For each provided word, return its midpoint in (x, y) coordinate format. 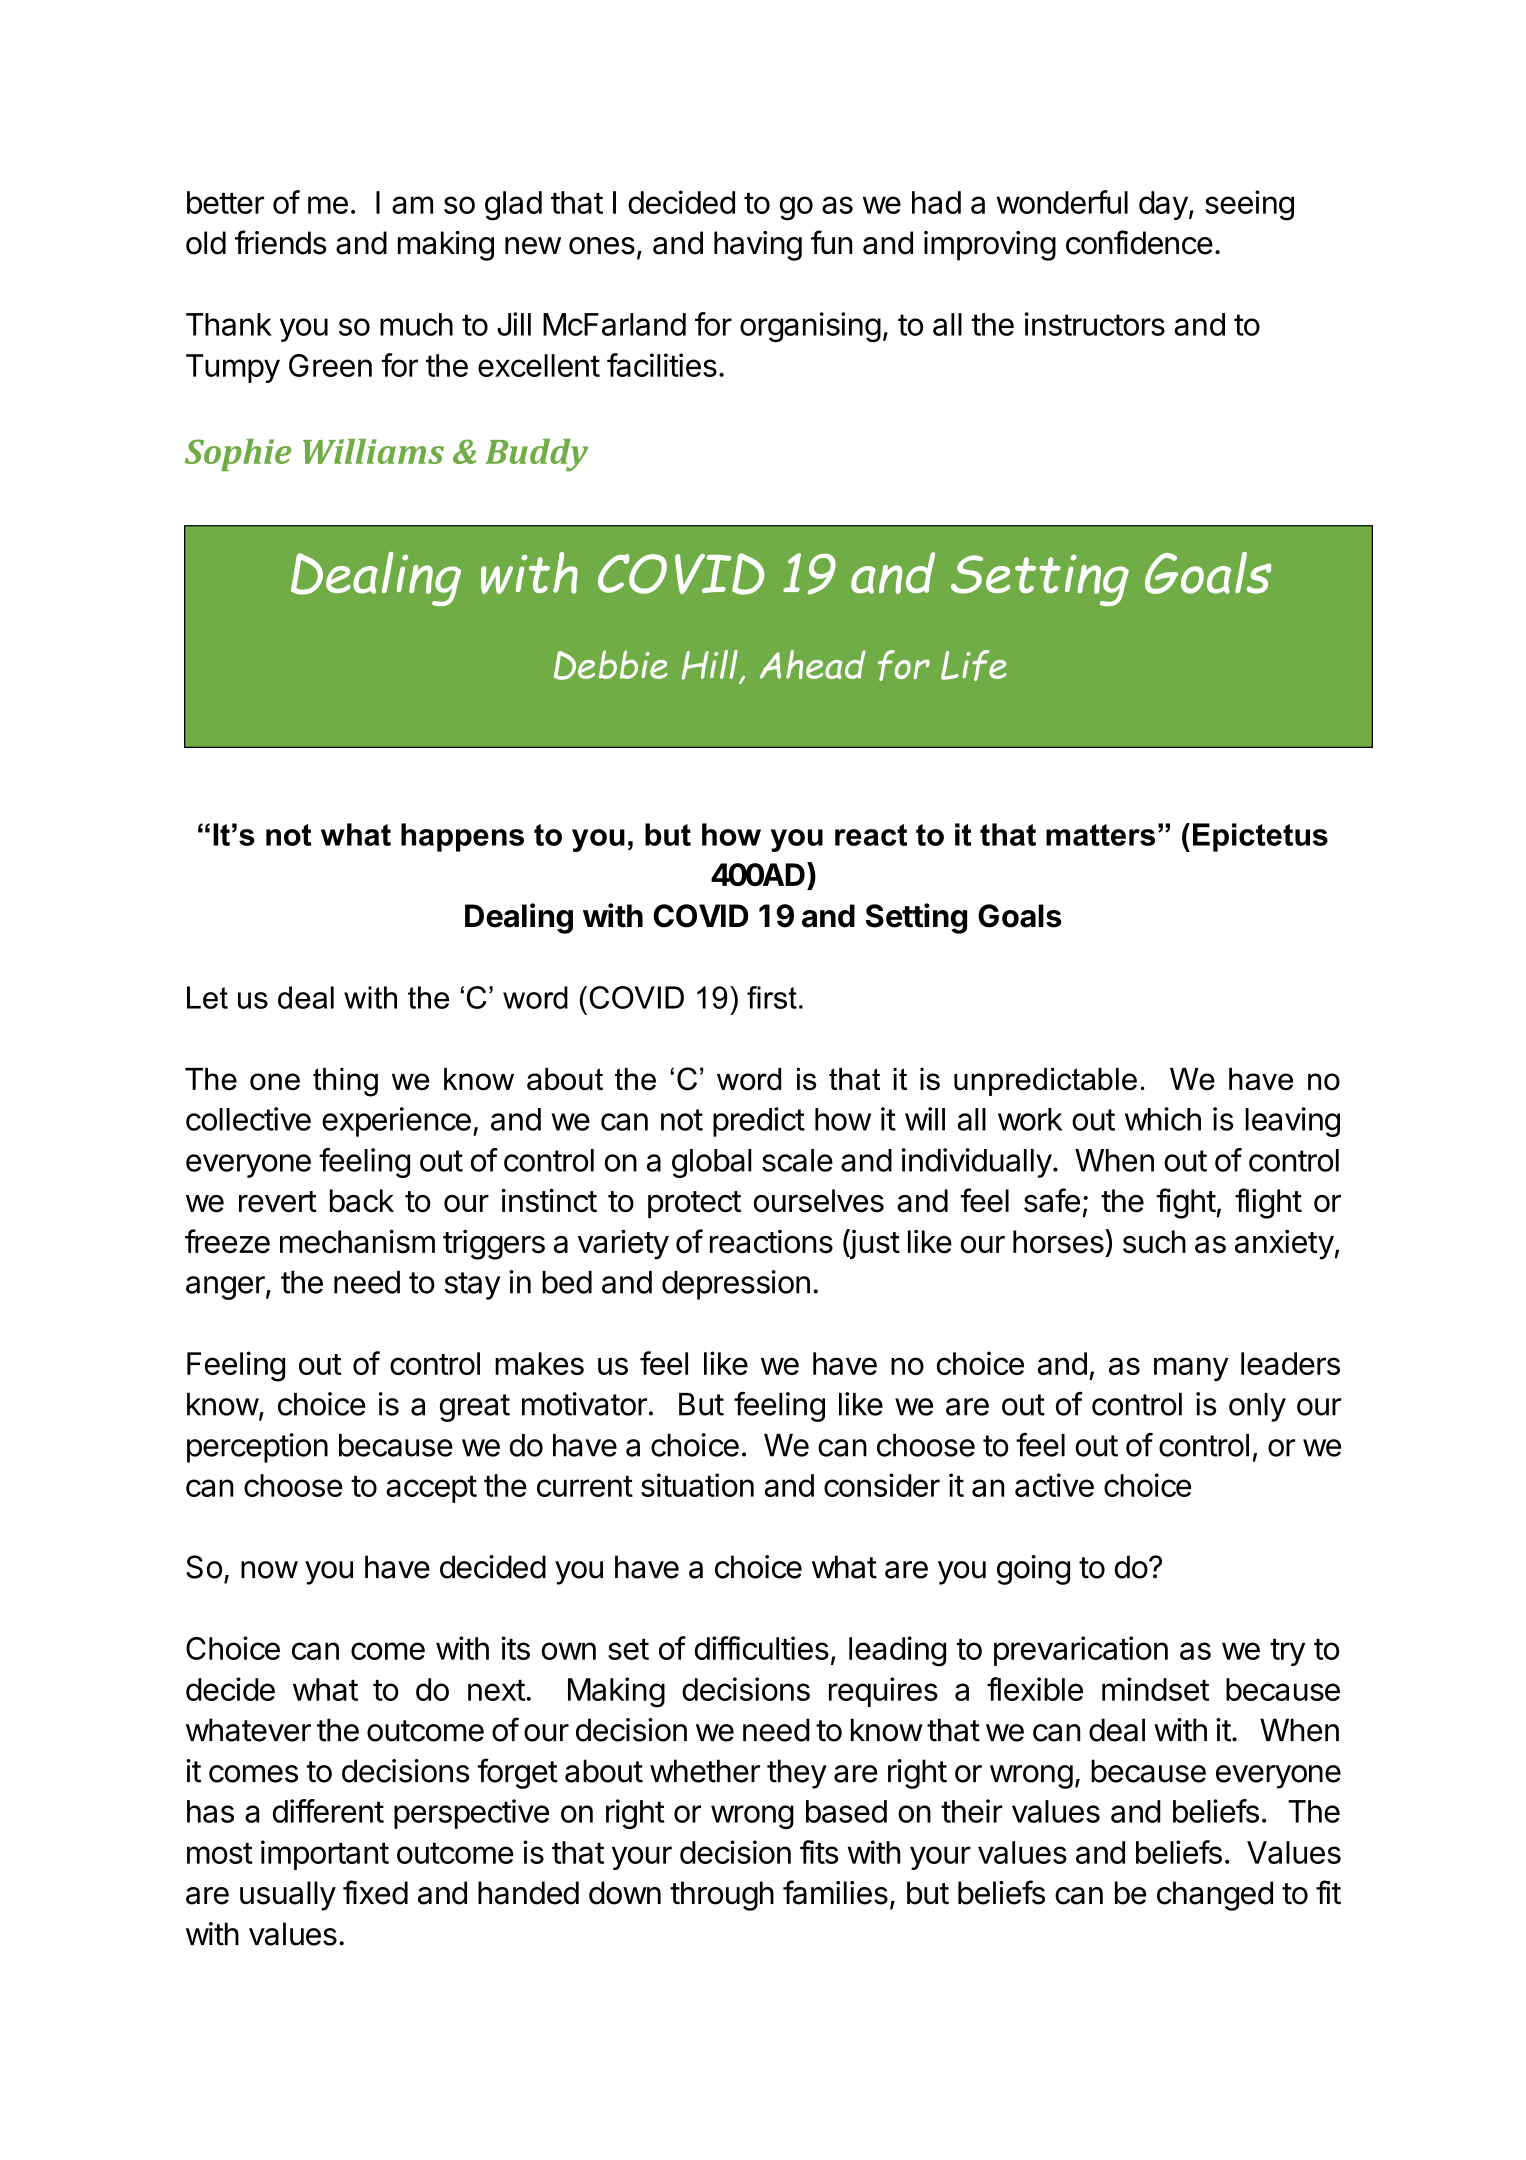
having (758, 246)
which (1163, 1119)
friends (280, 242)
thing (345, 1082)
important (325, 1855)
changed (1215, 1896)
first (772, 997)
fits (819, 1852)
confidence (1139, 242)
